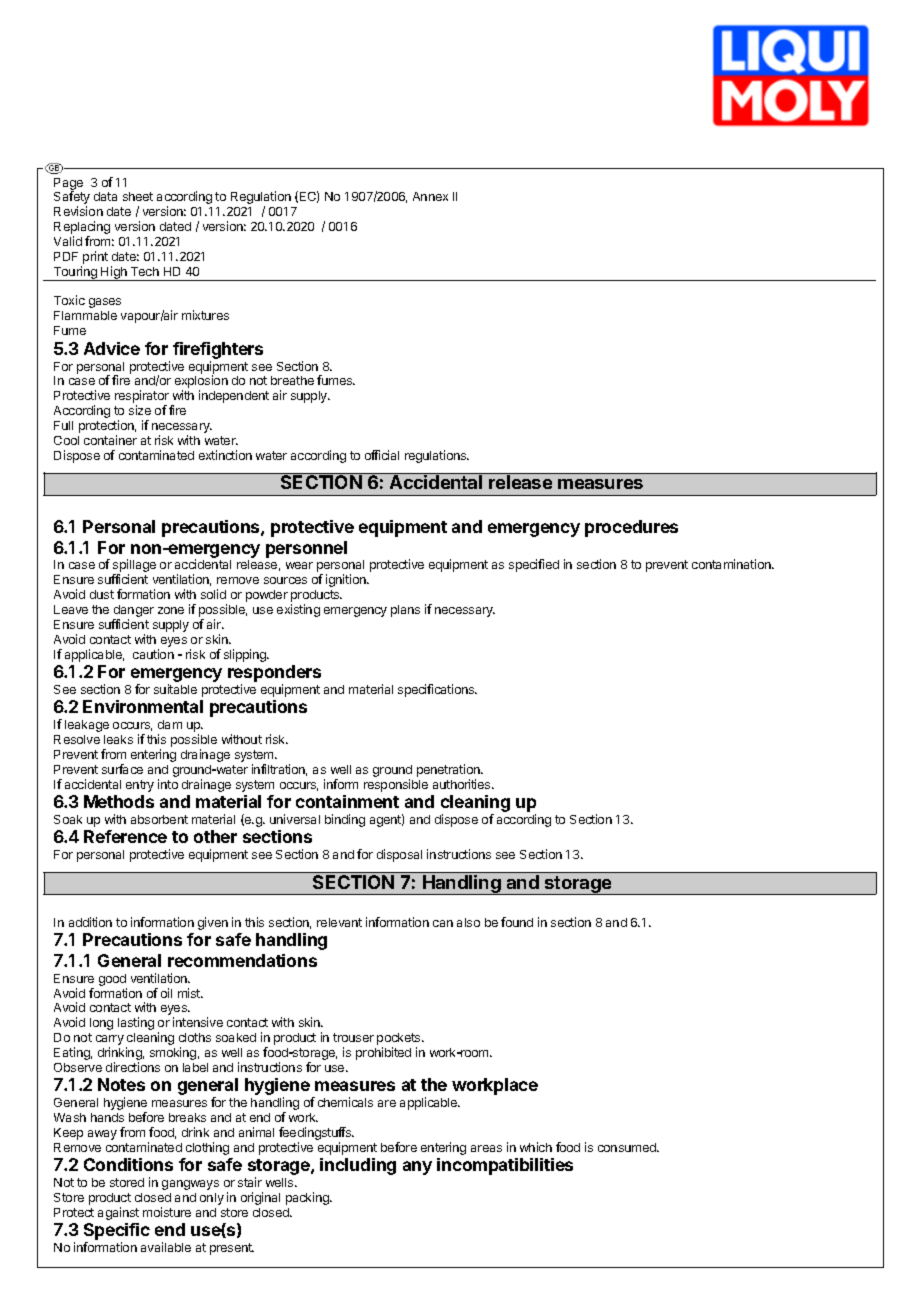 The width and height of the page is (924, 1308). Describe the element at coordinates (430, 196) in the page. I see `Annex` at that location.
